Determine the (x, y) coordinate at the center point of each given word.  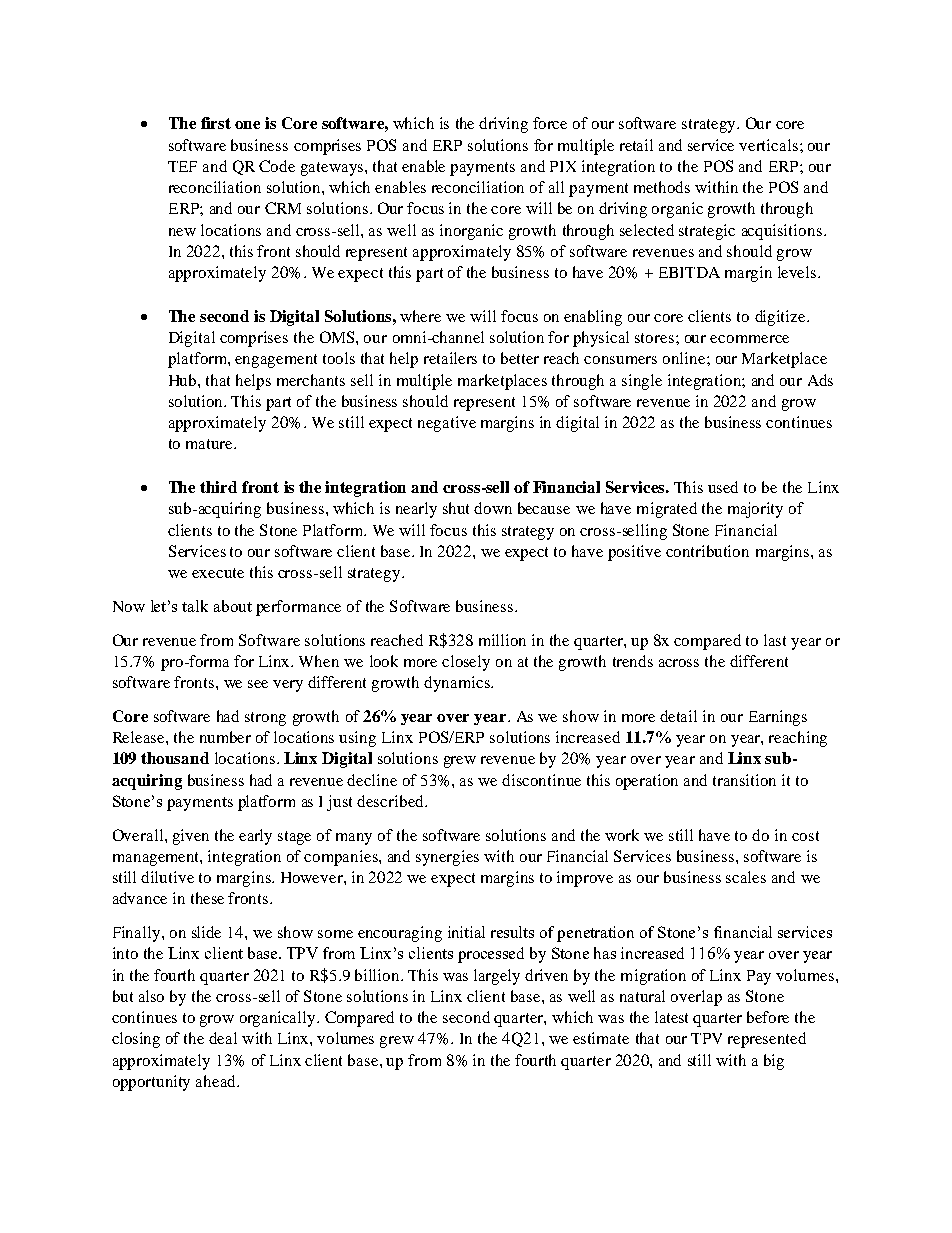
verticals (768, 145)
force (550, 123)
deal (223, 1038)
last (775, 640)
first (216, 123)
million (502, 640)
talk (195, 606)
